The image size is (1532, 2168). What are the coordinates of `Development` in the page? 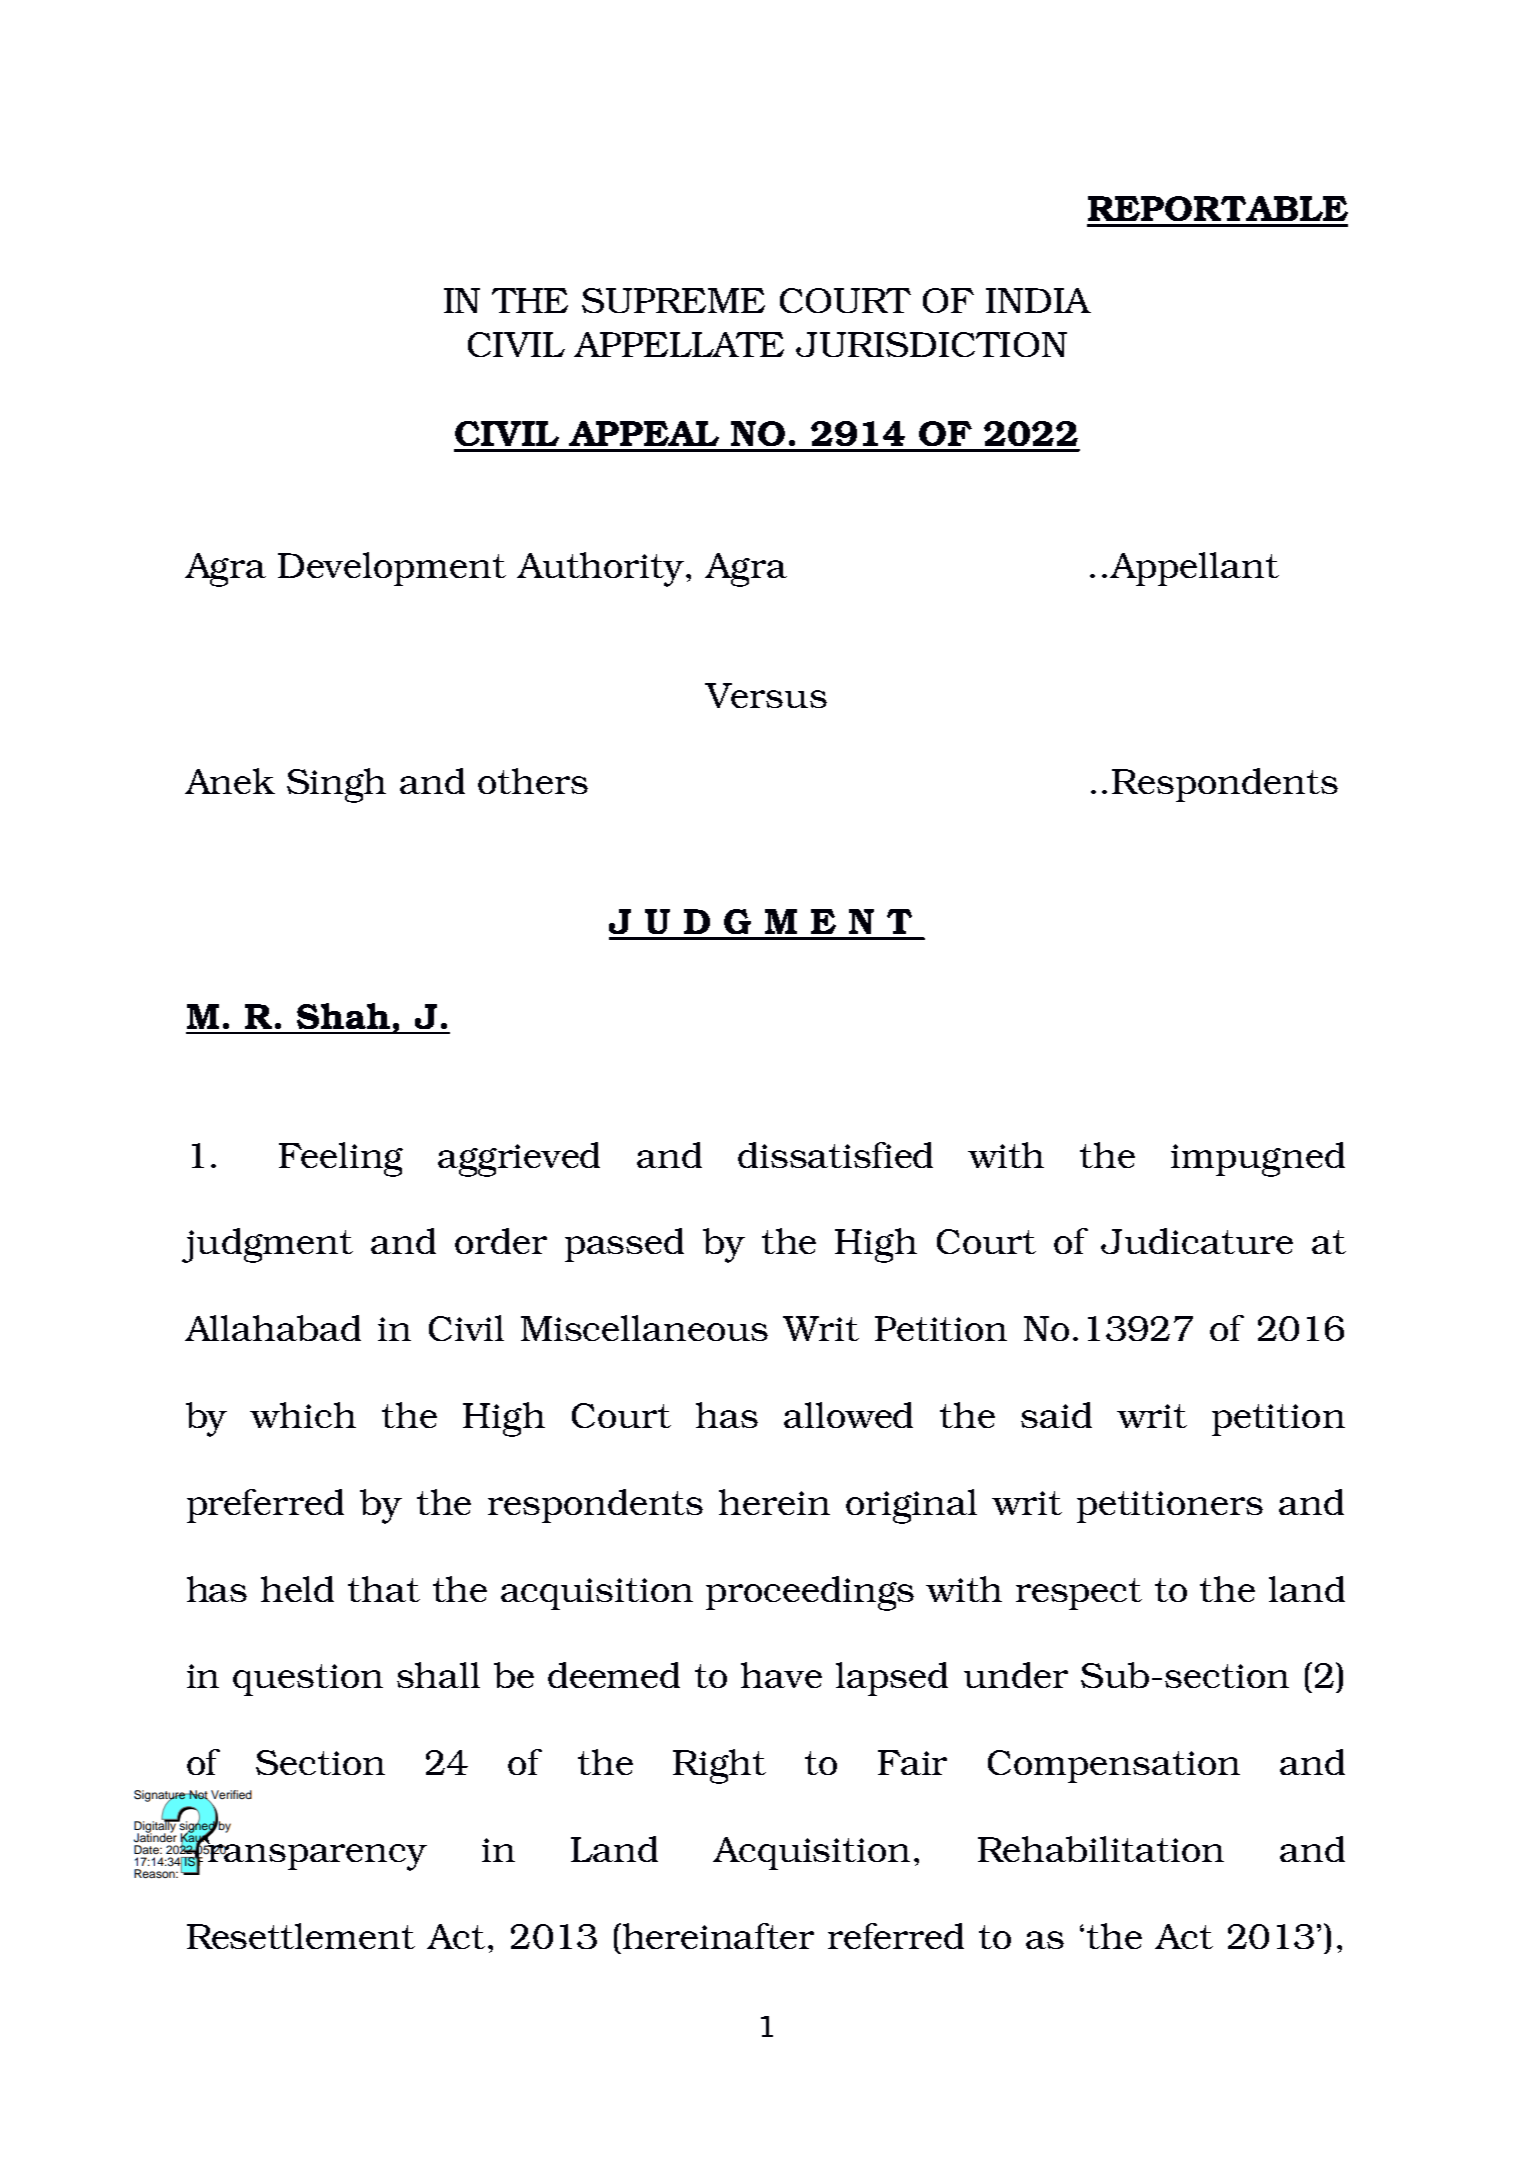 It's located at (392, 569).
